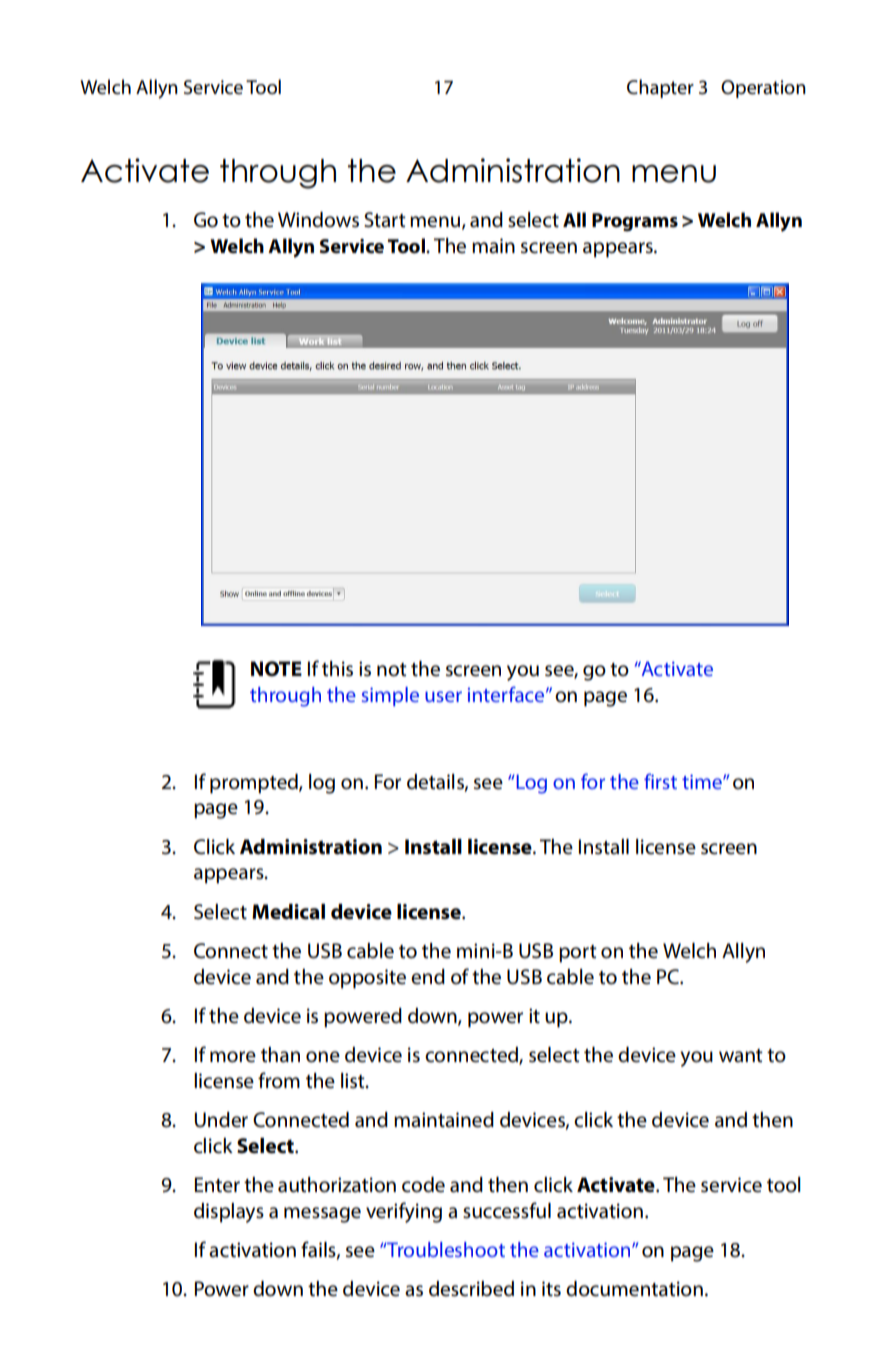 This page has width=887, height=1372. Describe the element at coordinates (276, 669) in the page. I see `NOTE` at that location.
